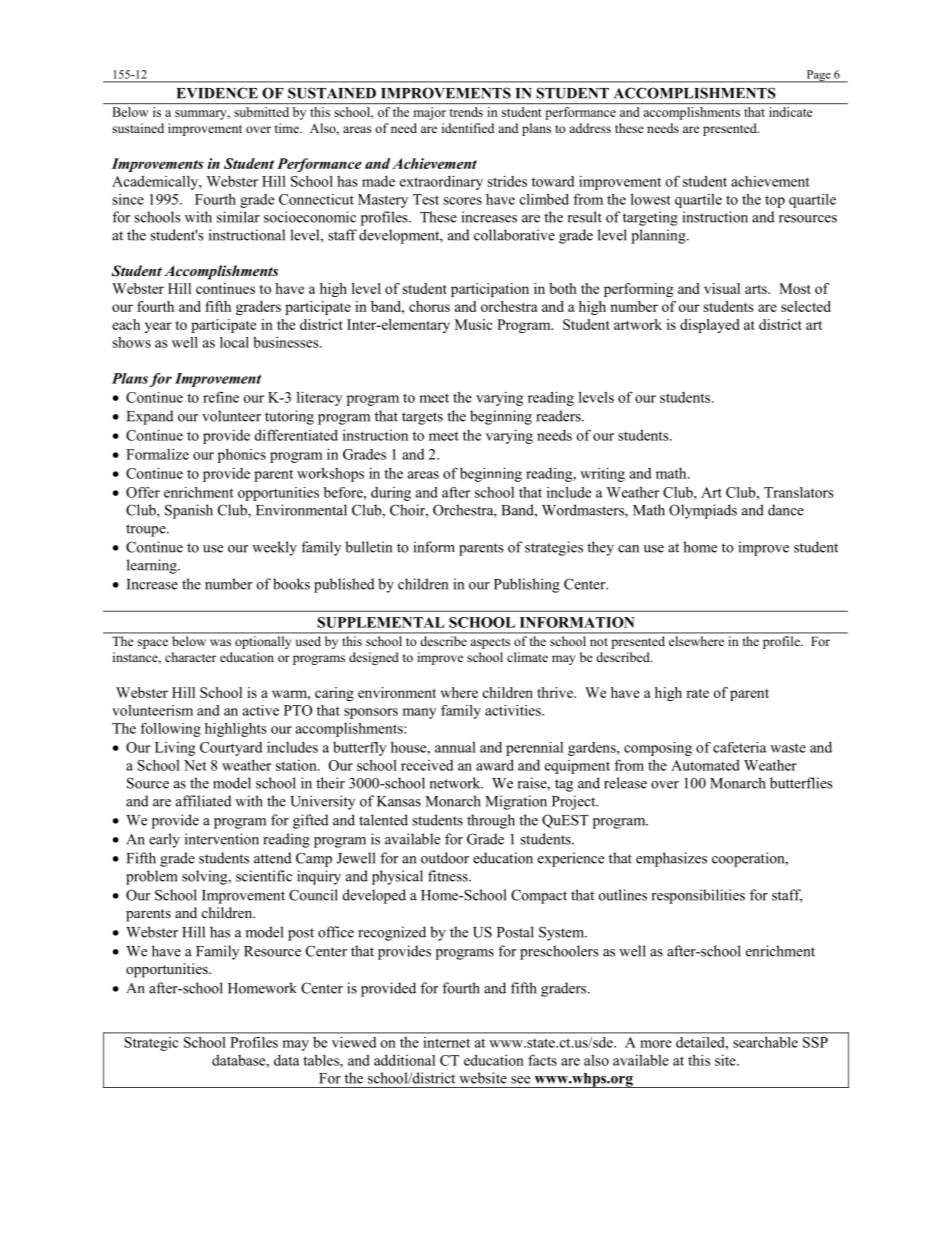 This screenshot has width=952, height=1233. What do you see at coordinates (203, 801) in the screenshot?
I see `affiliated` at bounding box center [203, 801].
